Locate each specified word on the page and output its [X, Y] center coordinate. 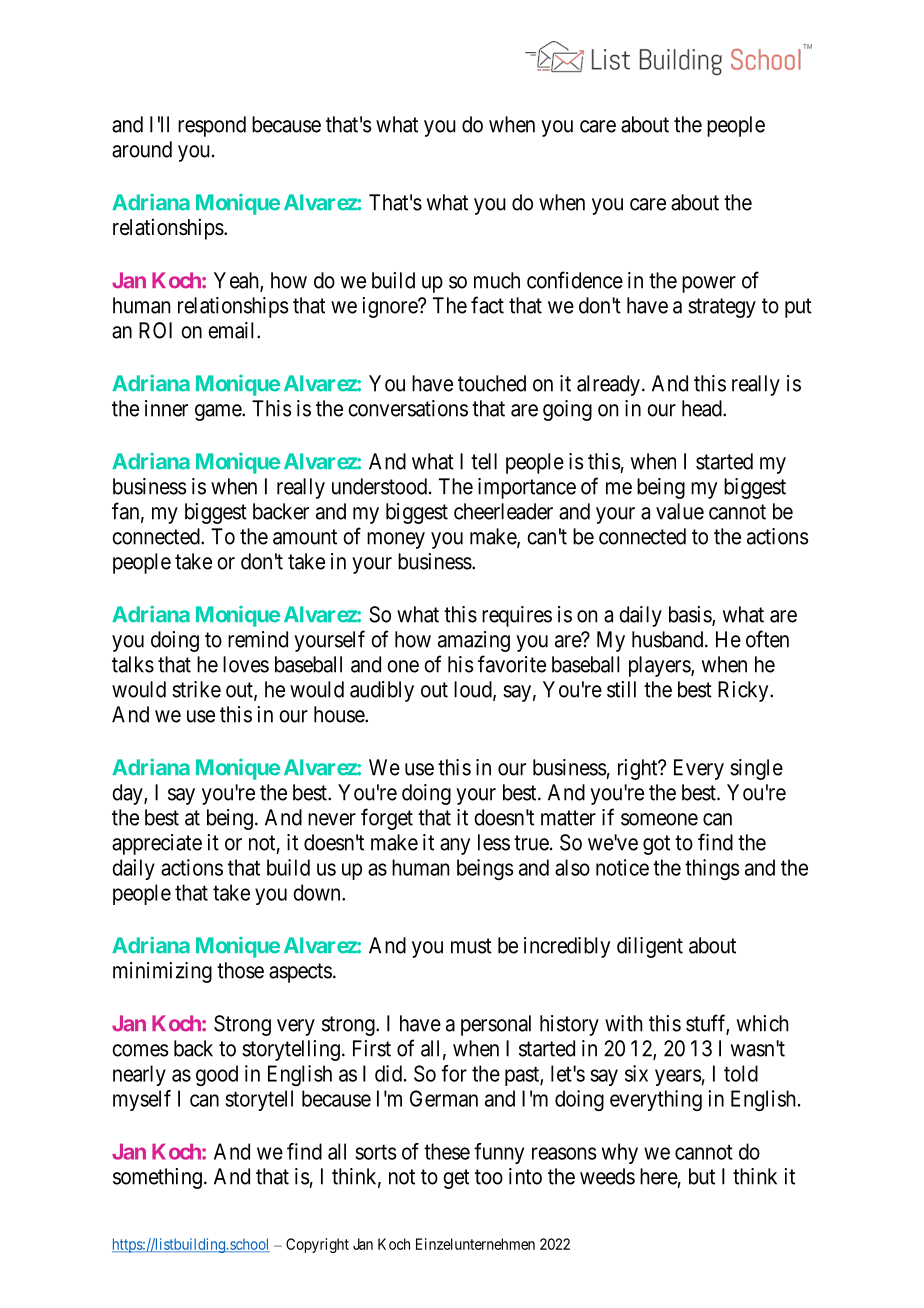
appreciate [157, 844]
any [455, 846]
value [680, 511]
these [447, 1151]
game [219, 412]
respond [212, 126]
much [497, 280]
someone [659, 819]
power [709, 284]
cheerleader [503, 511]
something [157, 1178]
